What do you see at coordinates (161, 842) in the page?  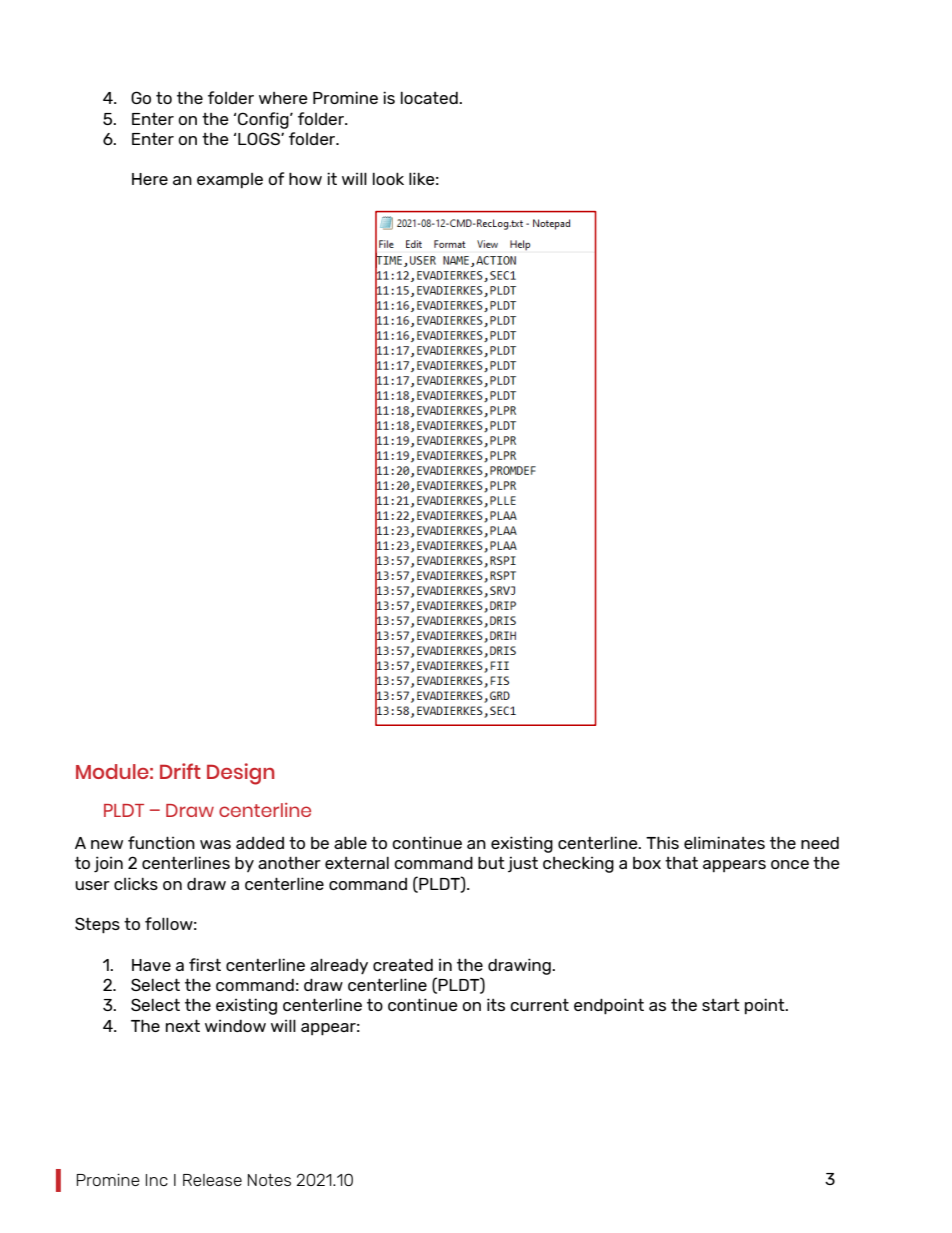 I see `function` at bounding box center [161, 842].
